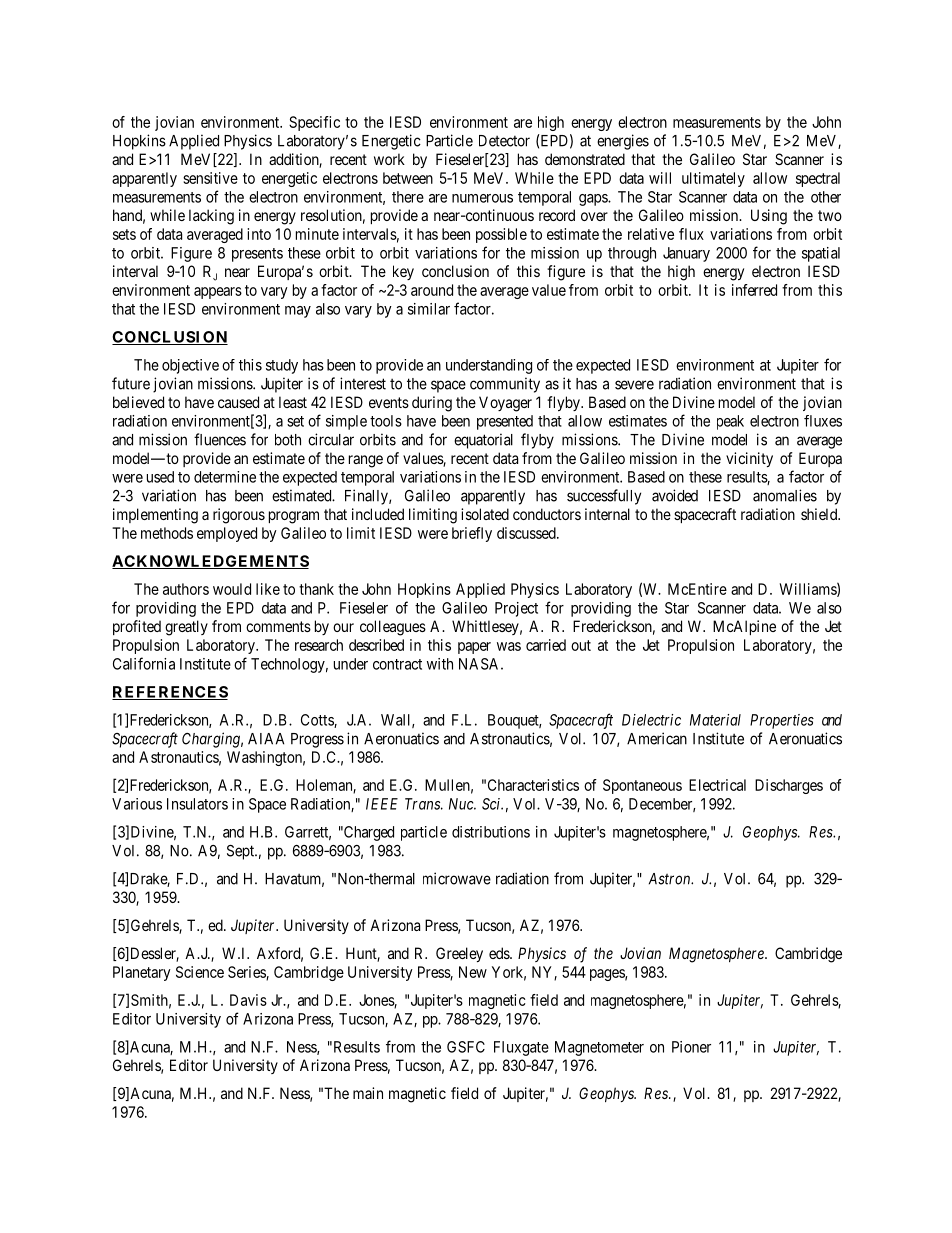 Image resolution: width=952 pixels, height=1233 pixels. I want to click on Electrical, so click(717, 785).
